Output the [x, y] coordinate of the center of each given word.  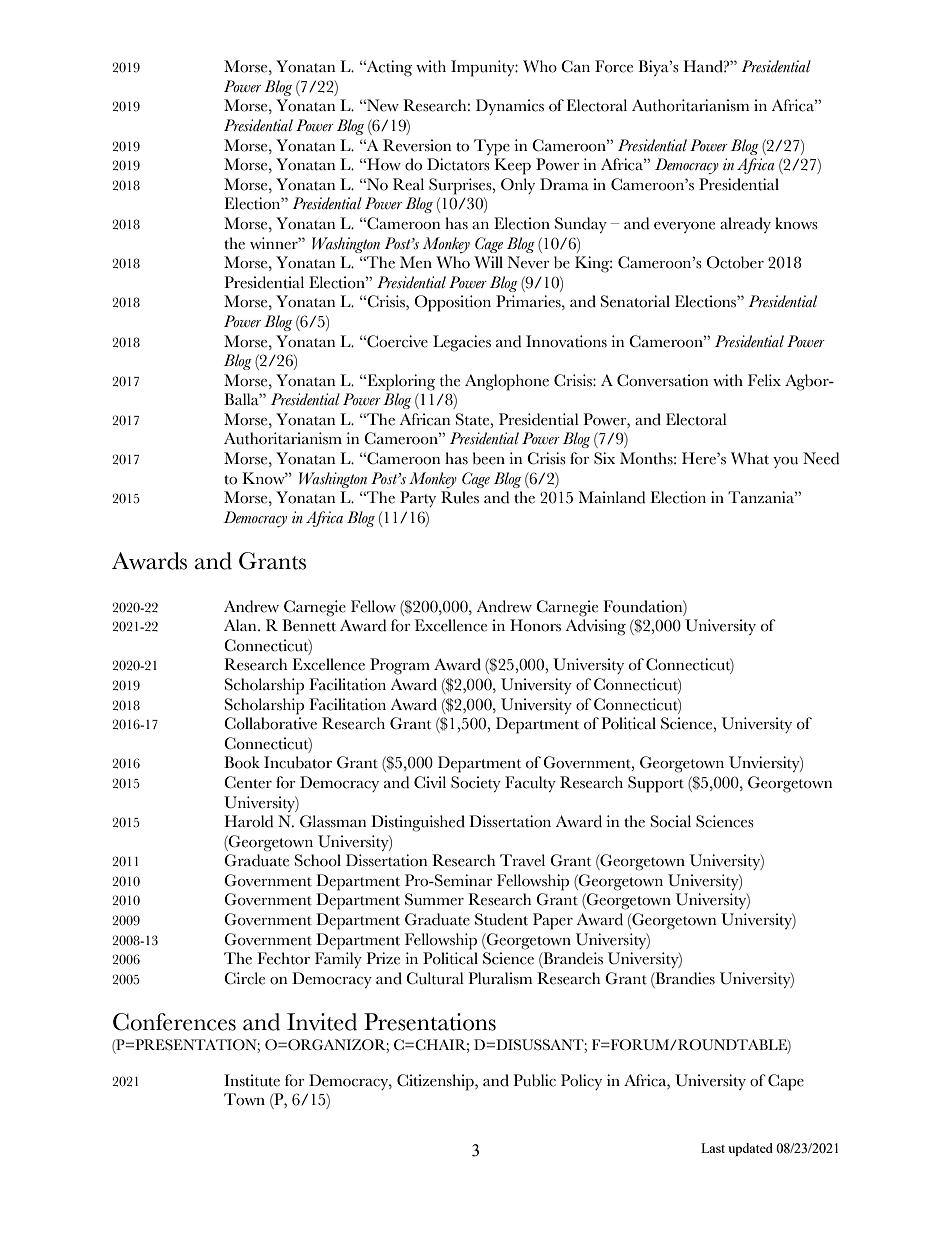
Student [501, 919]
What [750, 458]
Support [656, 784]
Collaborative [270, 723]
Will [488, 262]
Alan [241, 625]
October [735, 262]
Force [614, 66]
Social [671, 821]
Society [476, 784]
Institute [252, 1080]
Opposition [452, 303]
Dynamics [510, 107]
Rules [460, 497]
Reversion [417, 145]
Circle [244, 978]
